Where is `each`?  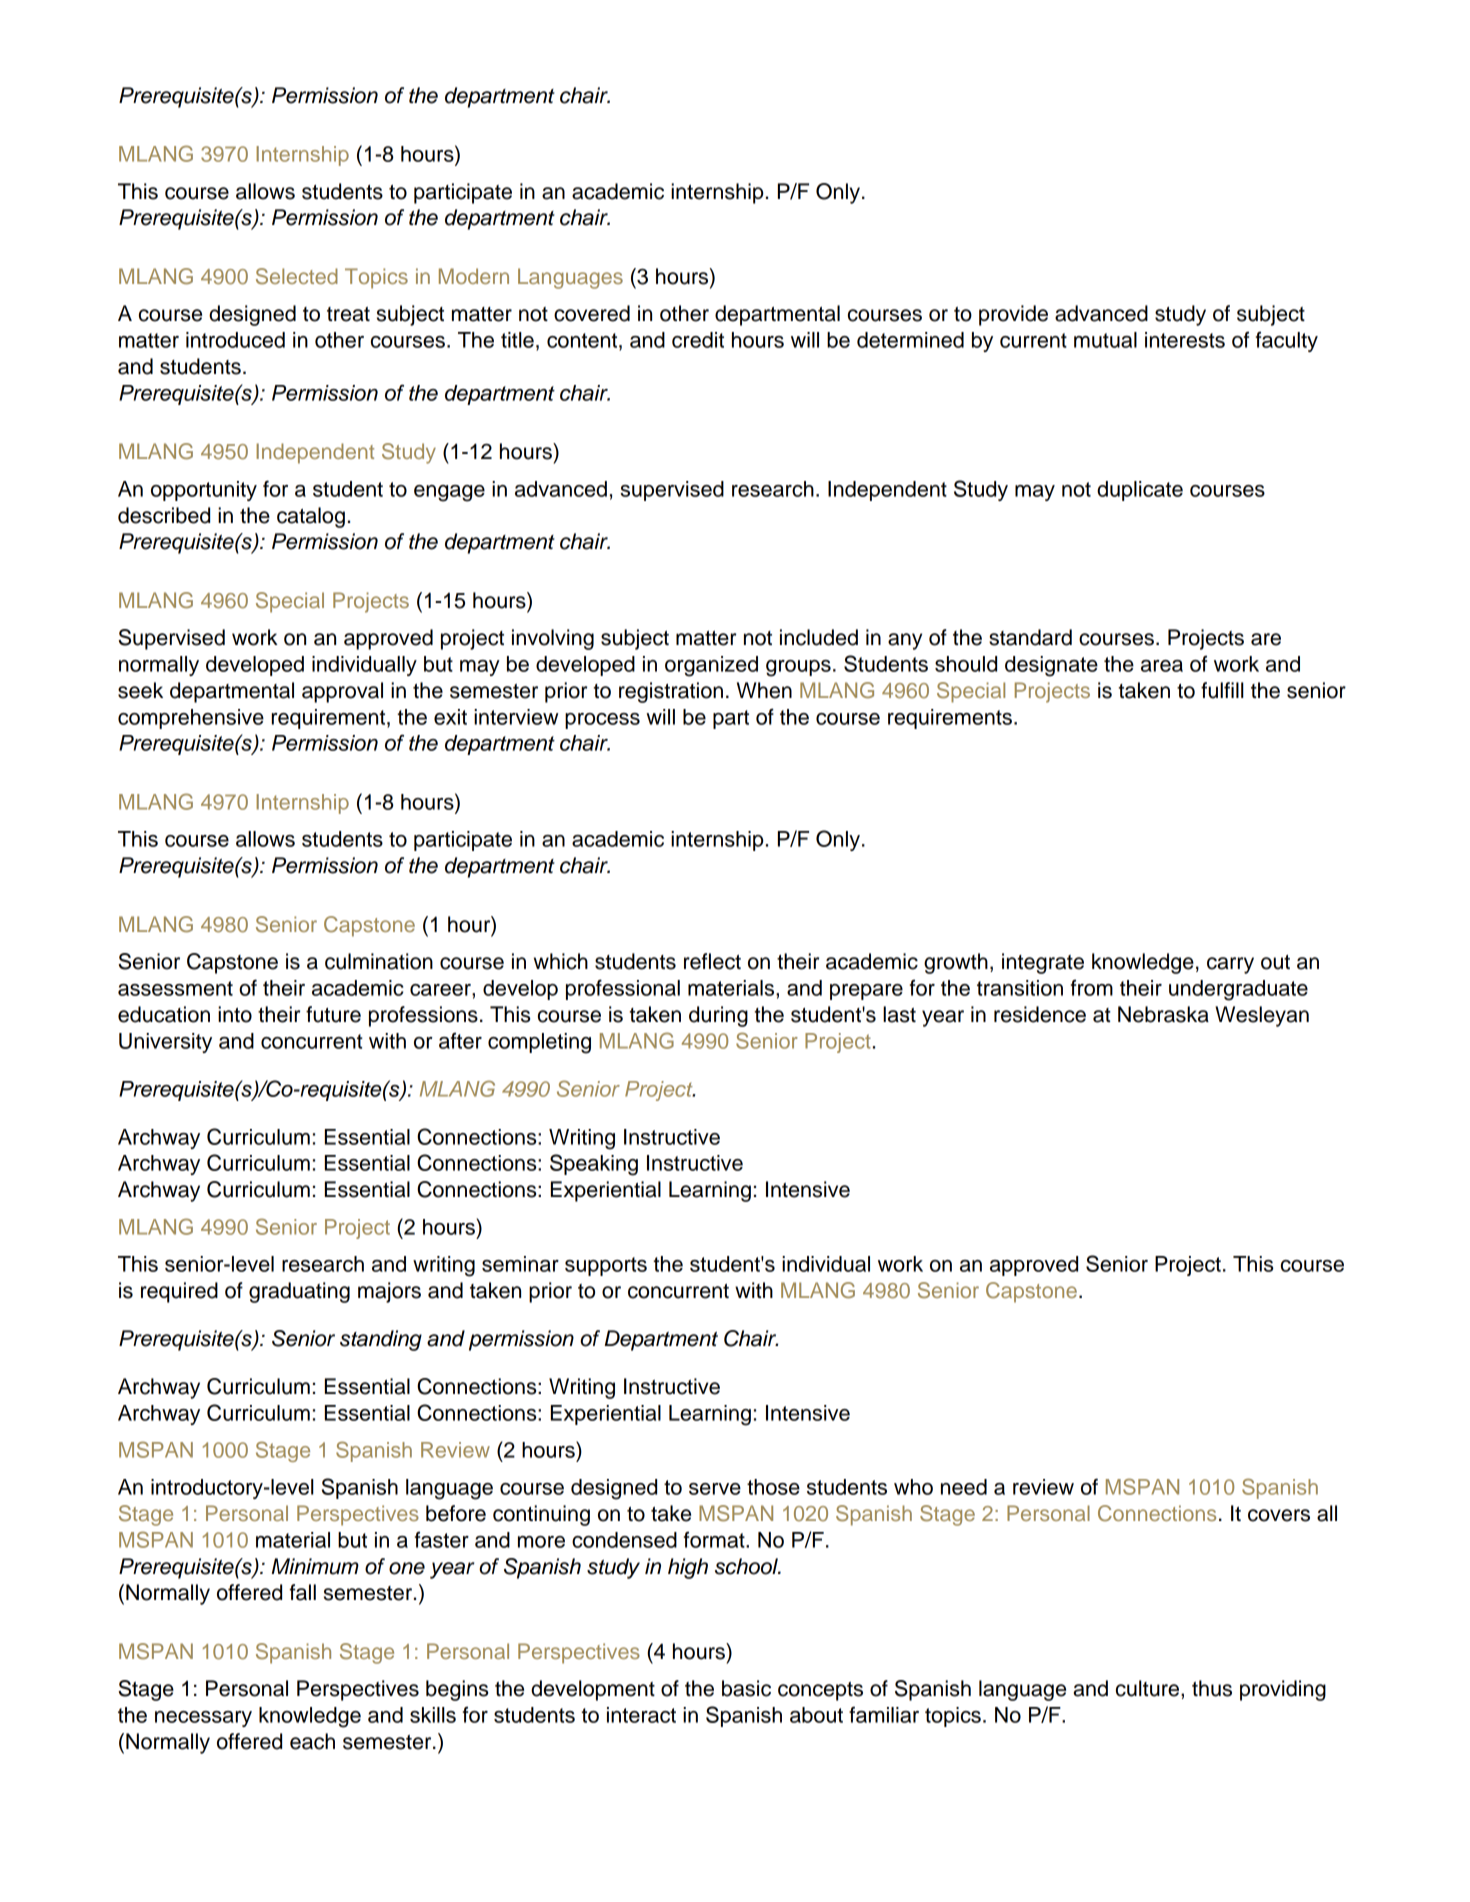 each is located at coordinates (312, 1741).
